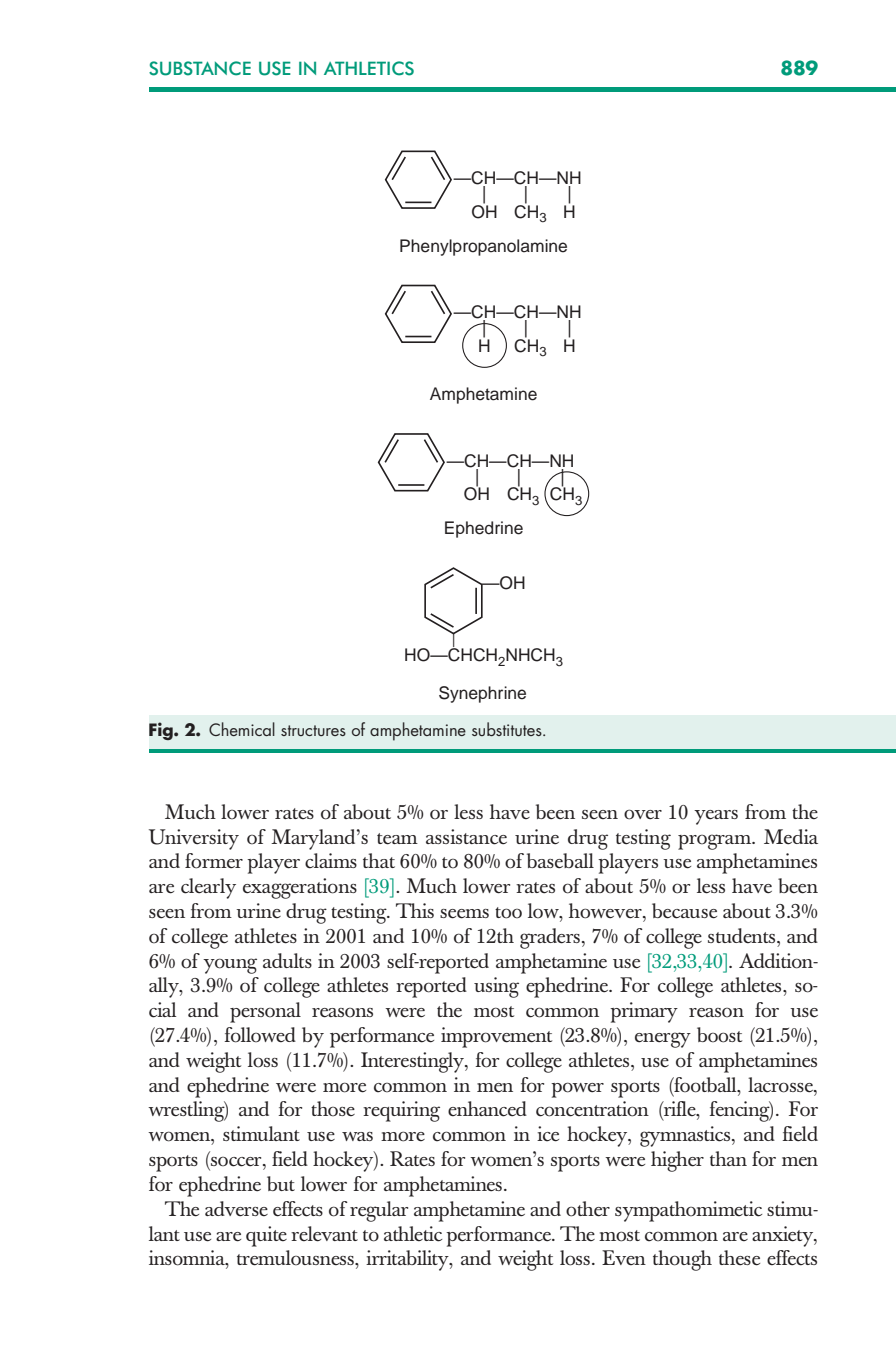  Describe the element at coordinates (200, 68) in the screenshot. I see `SUBSTANCE` at that location.
